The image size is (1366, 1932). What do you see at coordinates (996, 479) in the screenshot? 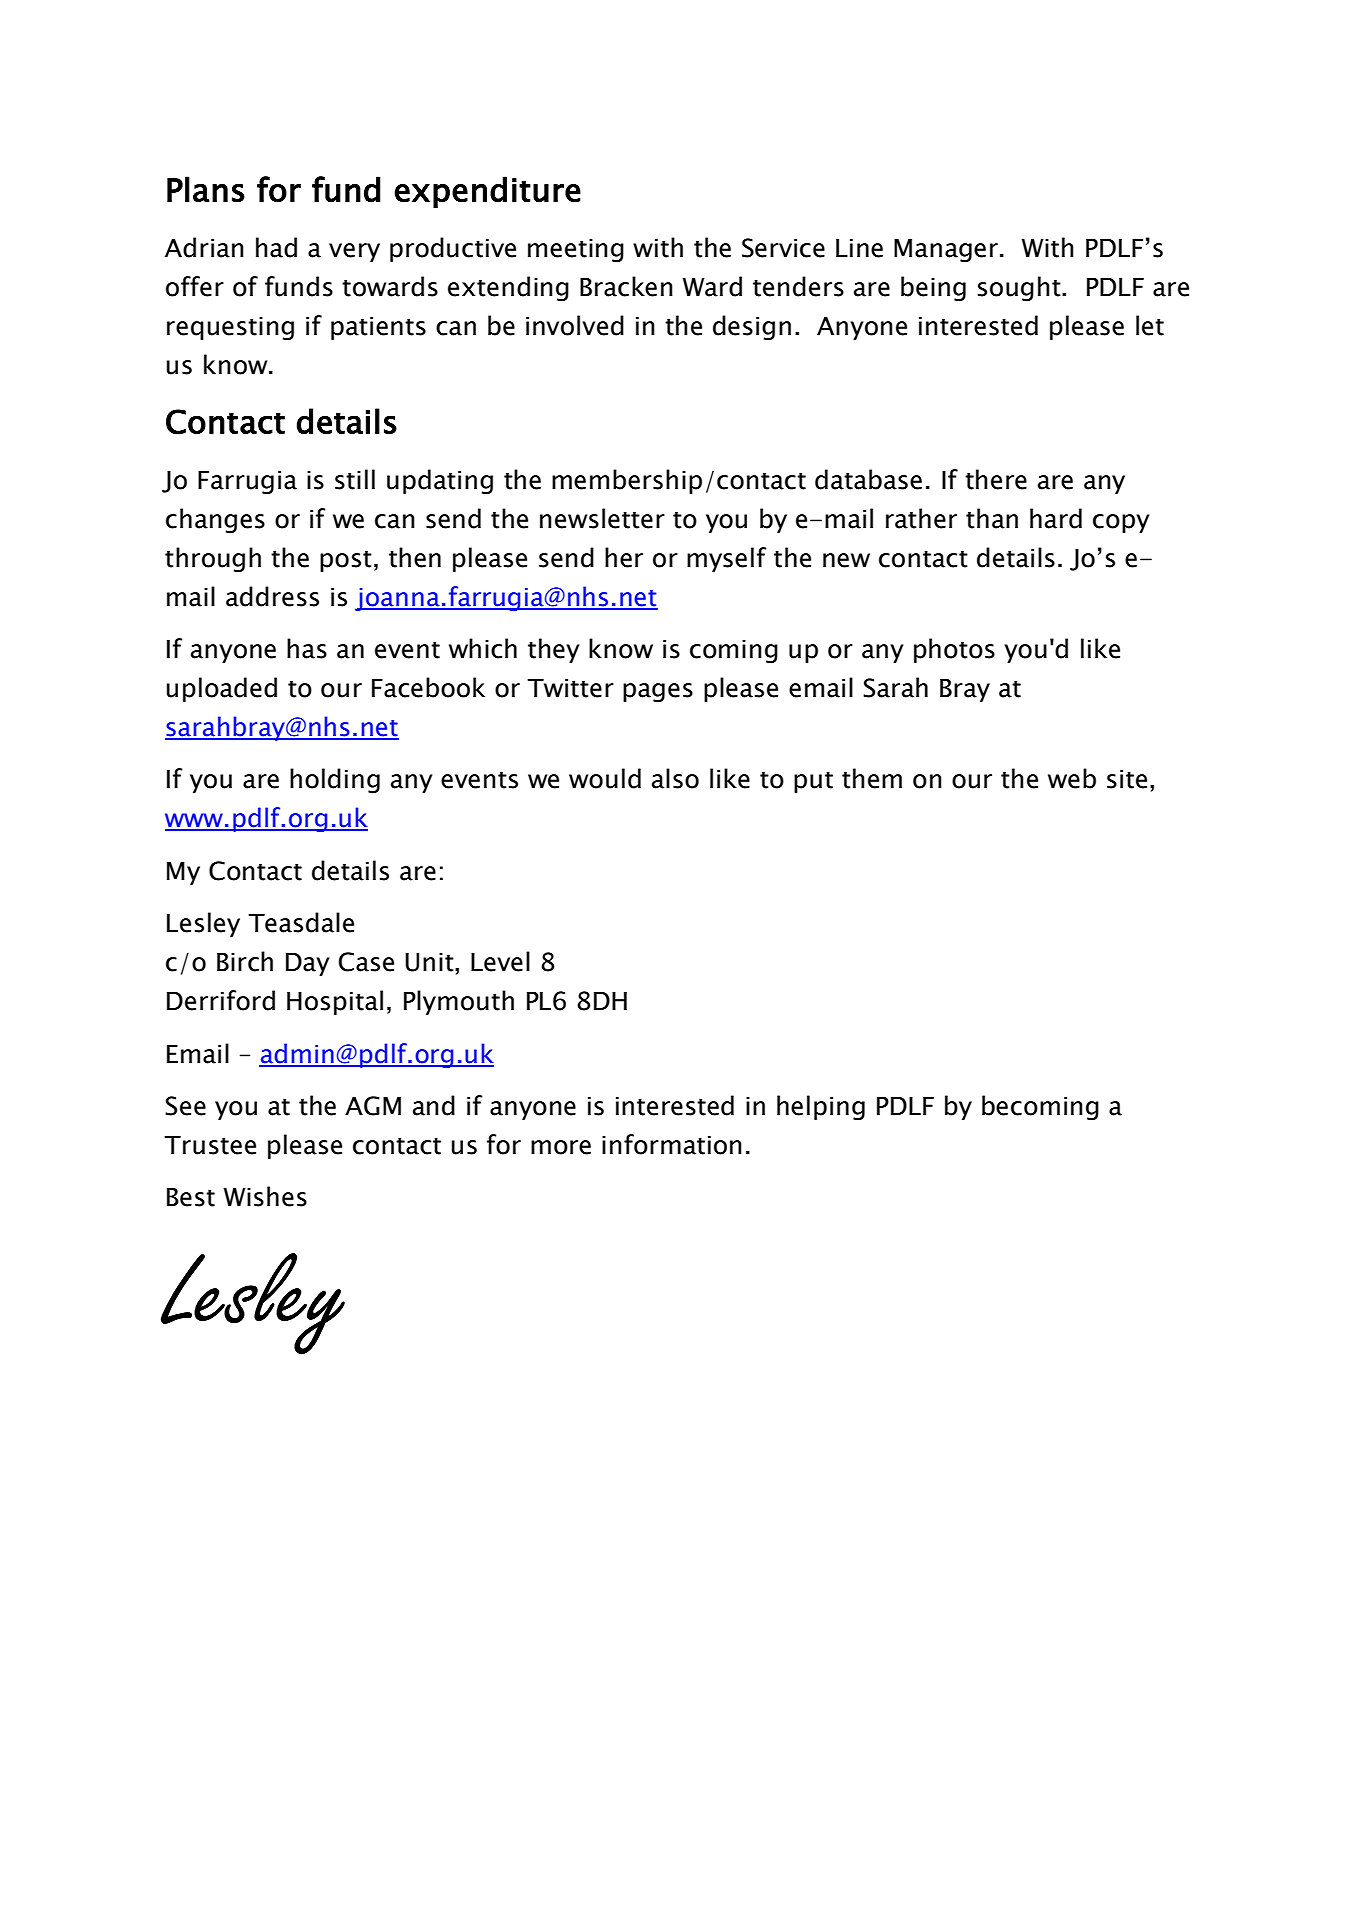
I see `there` at bounding box center [996, 479].
